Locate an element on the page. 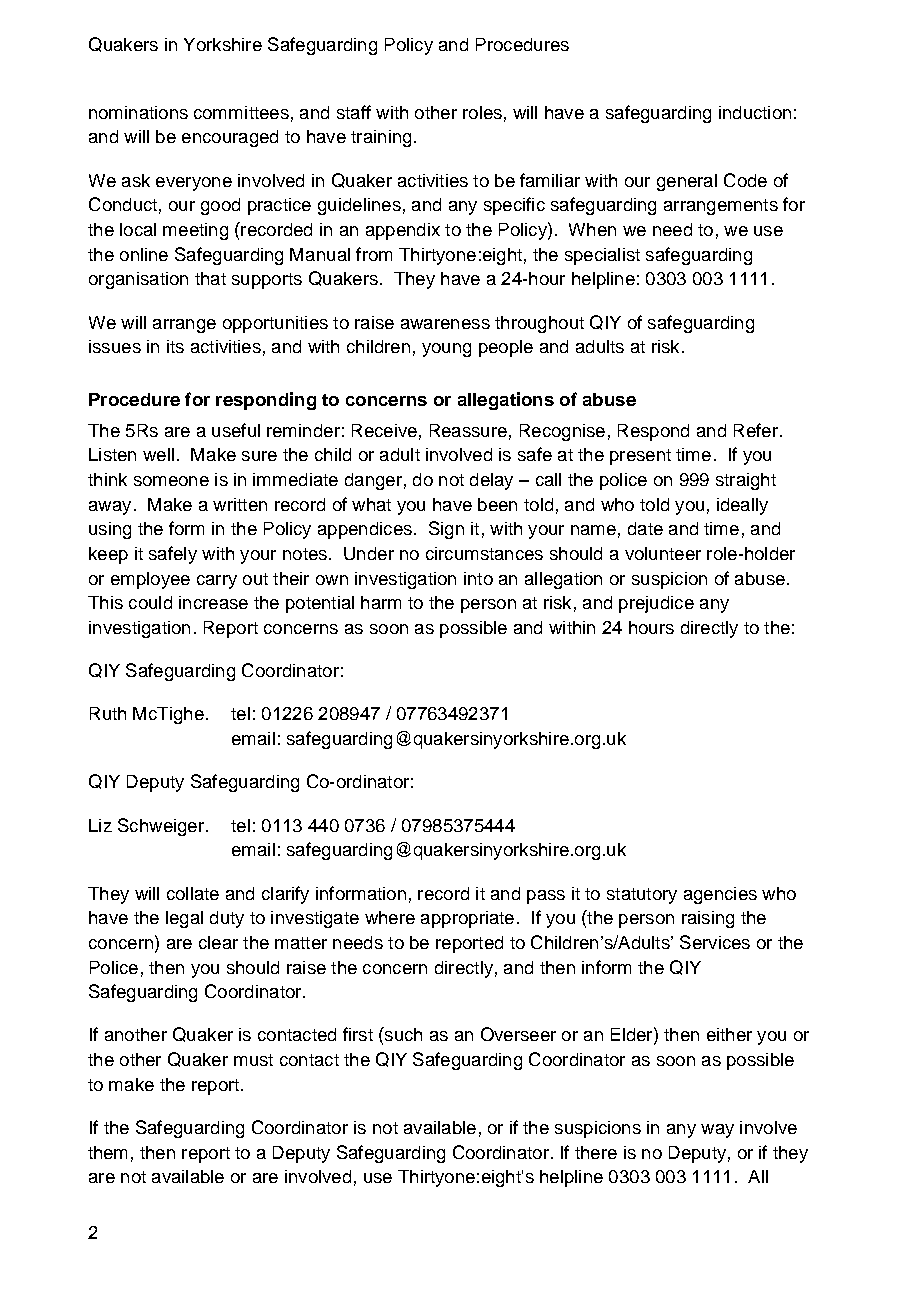  general is located at coordinates (687, 182).
